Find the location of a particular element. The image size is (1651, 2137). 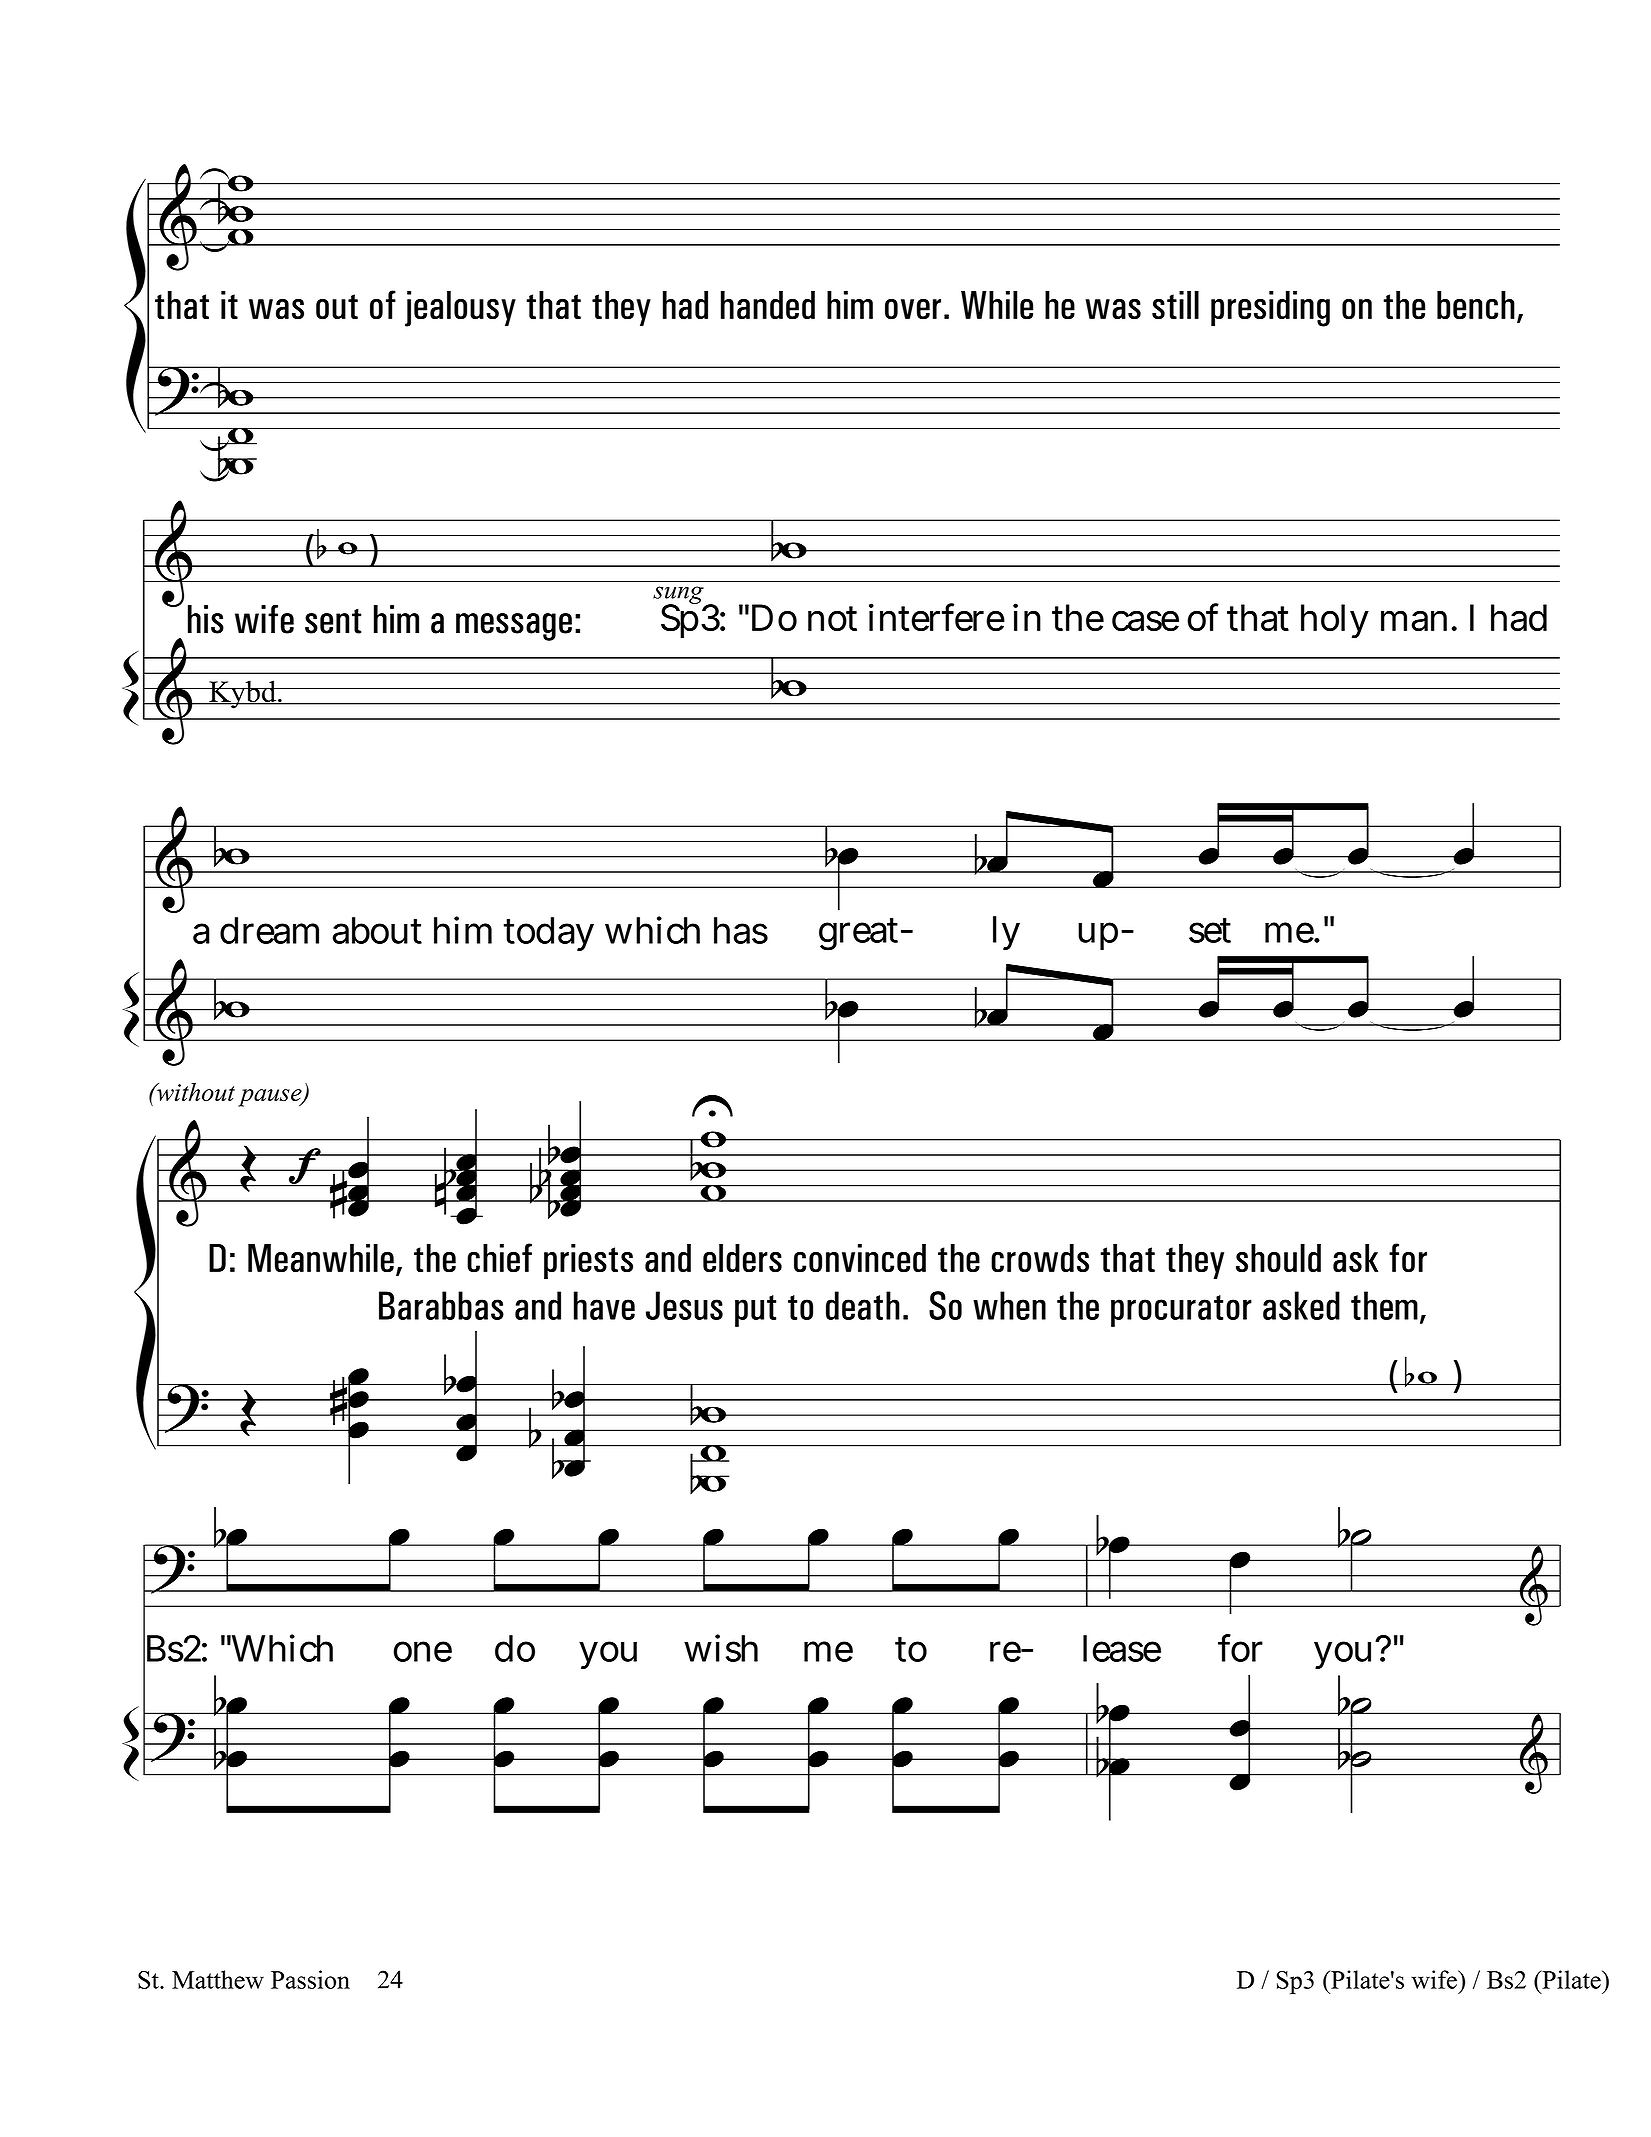

jealousy is located at coordinates (460, 309).
